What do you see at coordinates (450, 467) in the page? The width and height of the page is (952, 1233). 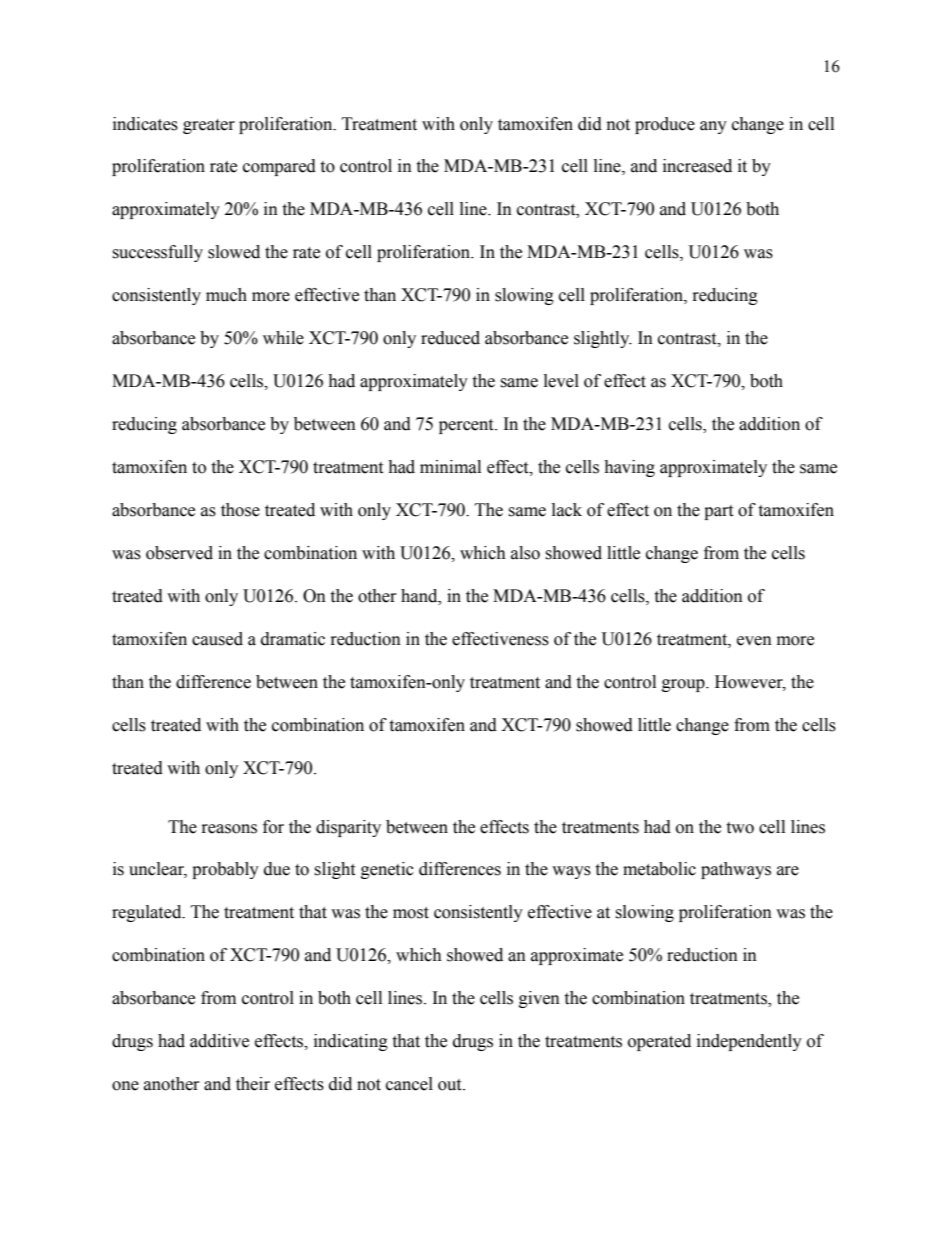 I see `minimal` at bounding box center [450, 467].
